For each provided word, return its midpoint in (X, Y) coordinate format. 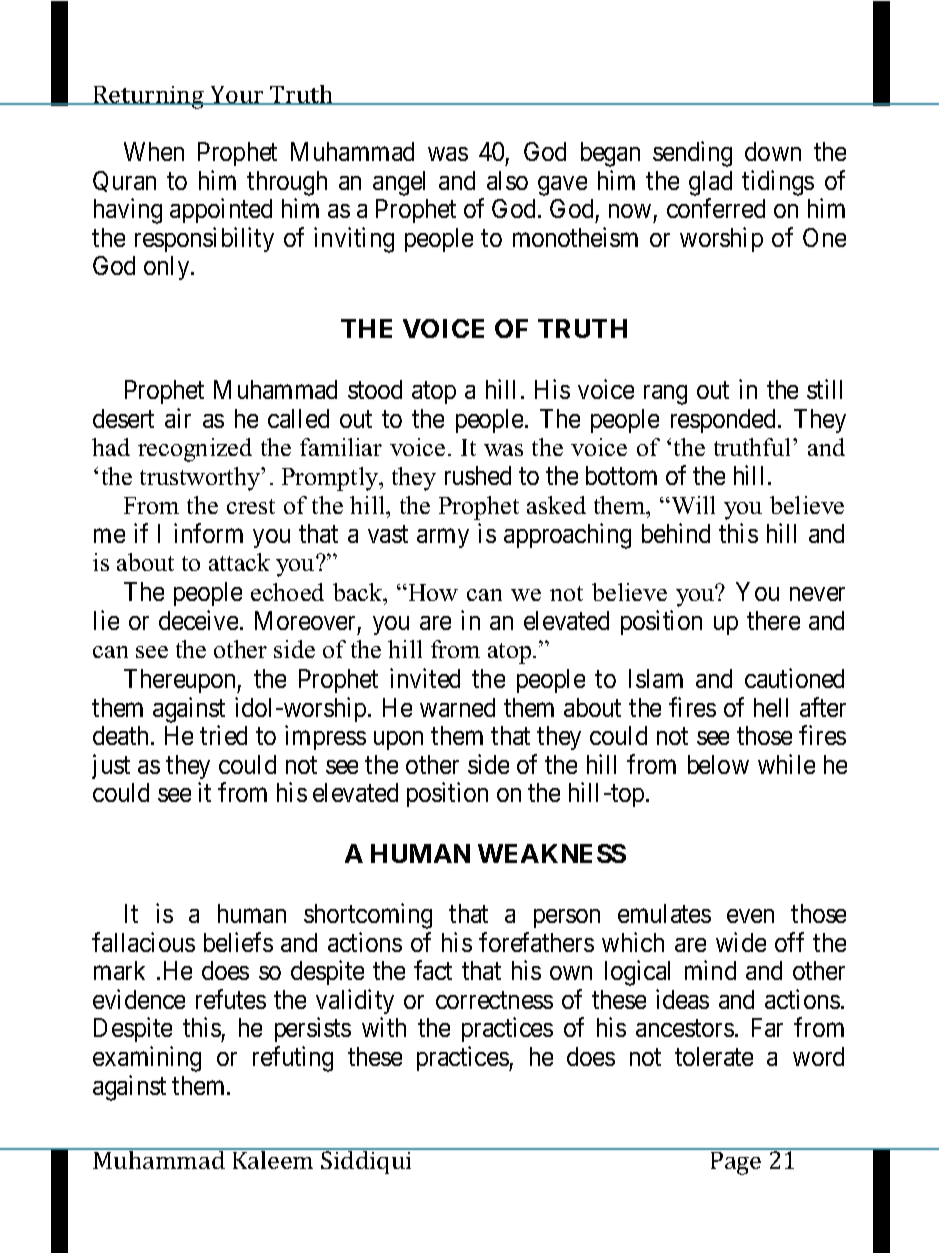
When (154, 151)
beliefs (238, 942)
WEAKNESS (552, 853)
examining (147, 1059)
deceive (198, 620)
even (750, 916)
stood (375, 389)
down (773, 151)
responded (725, 421)
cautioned (794, 678)
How (433, 592)
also (507, 180)
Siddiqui (366, 1161)
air (178, 418)
